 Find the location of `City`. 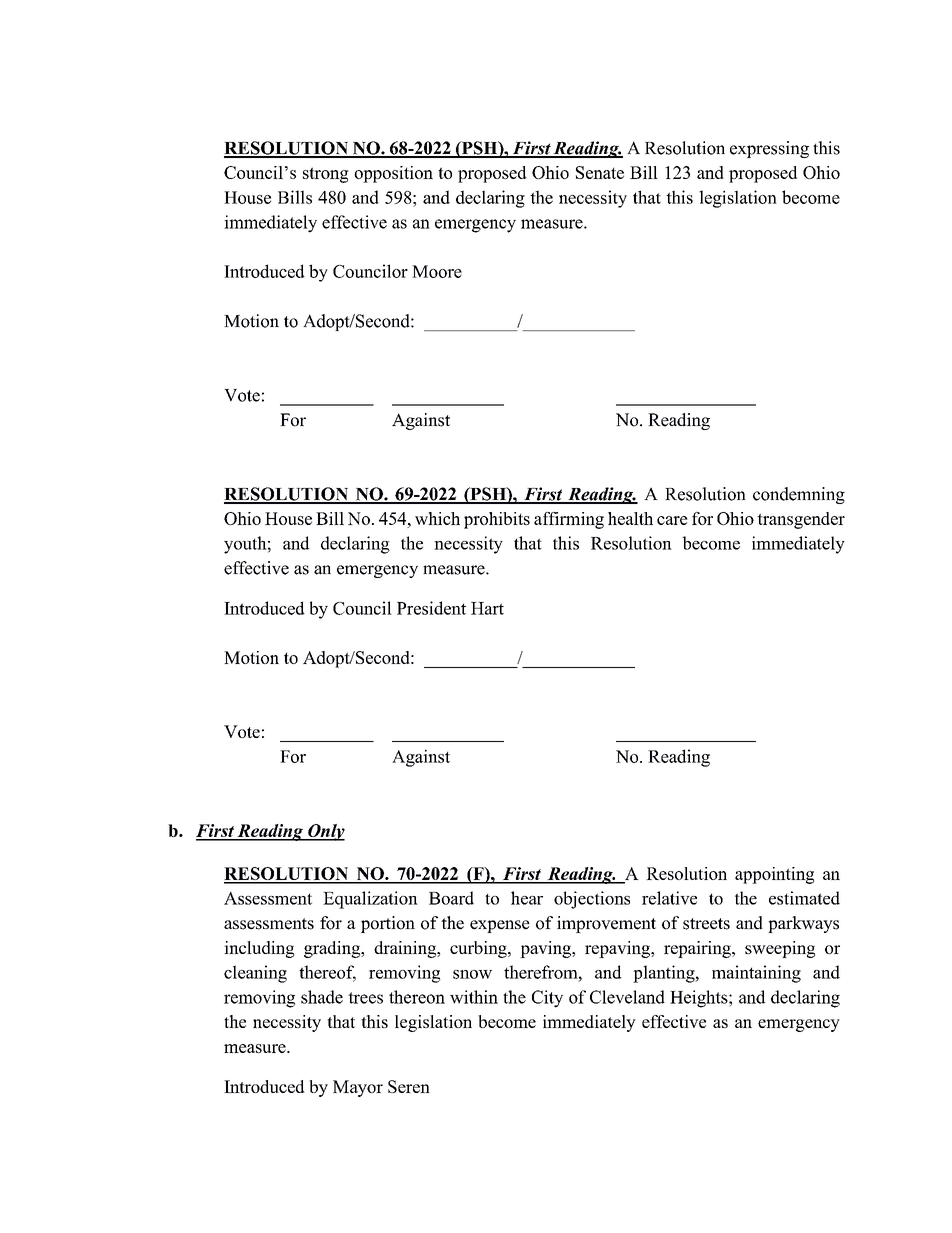

City is located at coordinates (547, 999).
